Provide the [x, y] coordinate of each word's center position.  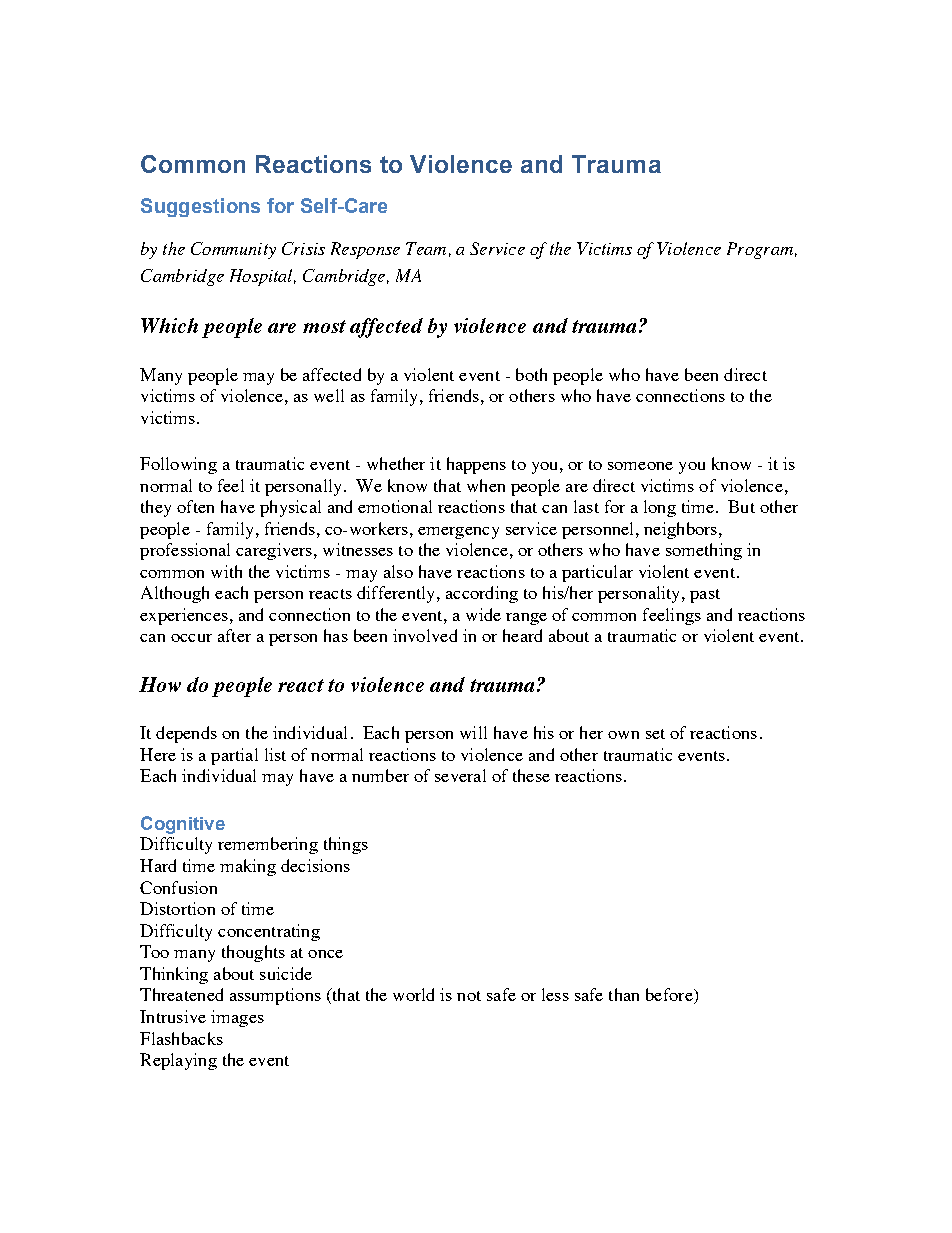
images [237, 1018]
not [469, 996]
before [670, 996]
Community [233, 250]
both [531, 374]
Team [426, 248]
